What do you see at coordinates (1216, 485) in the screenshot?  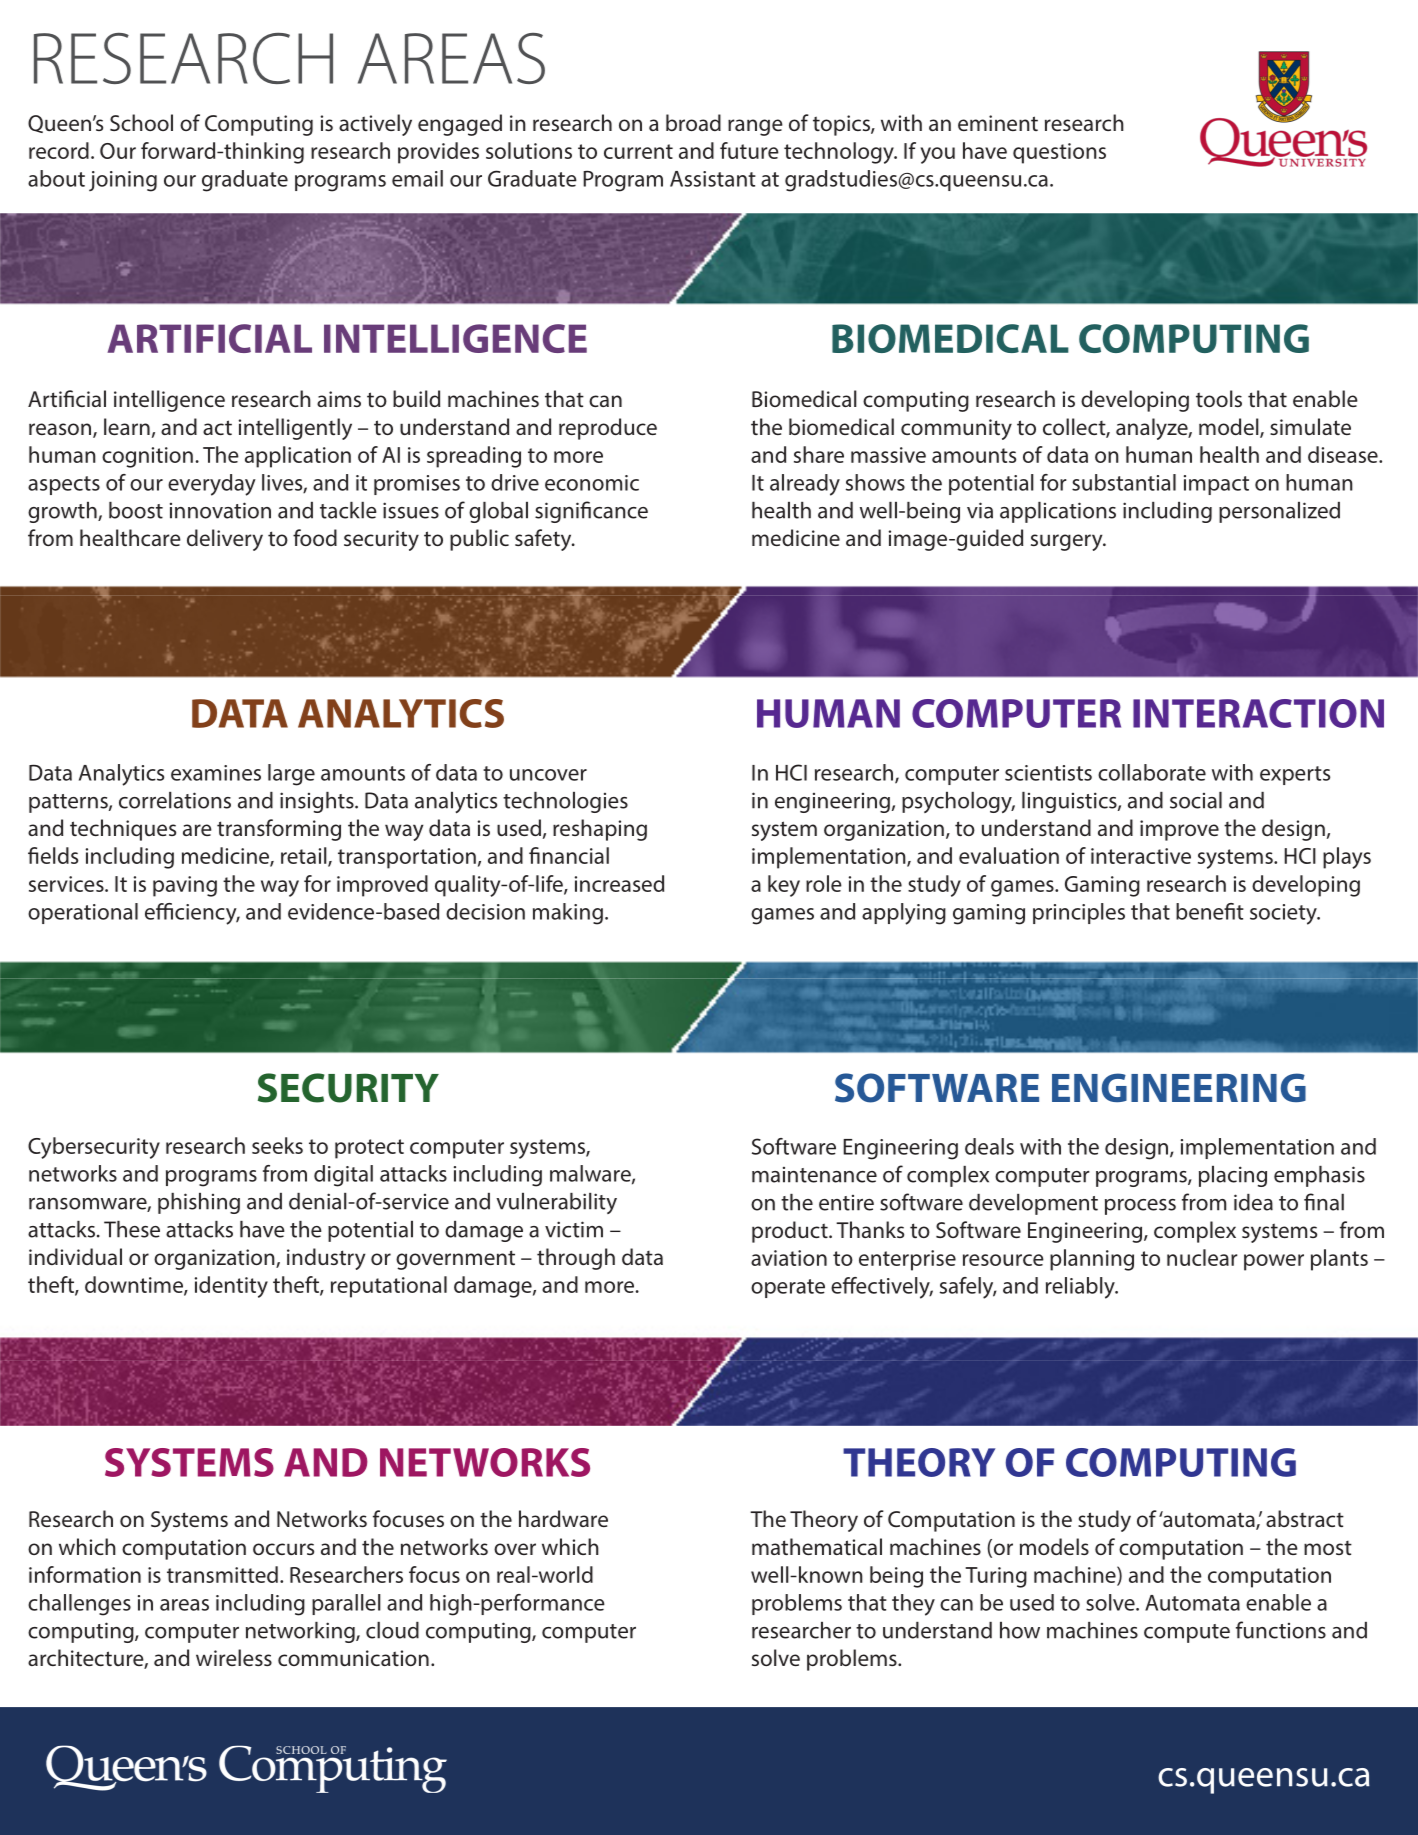 I see `impact` at bounding box center [1216, 485].
